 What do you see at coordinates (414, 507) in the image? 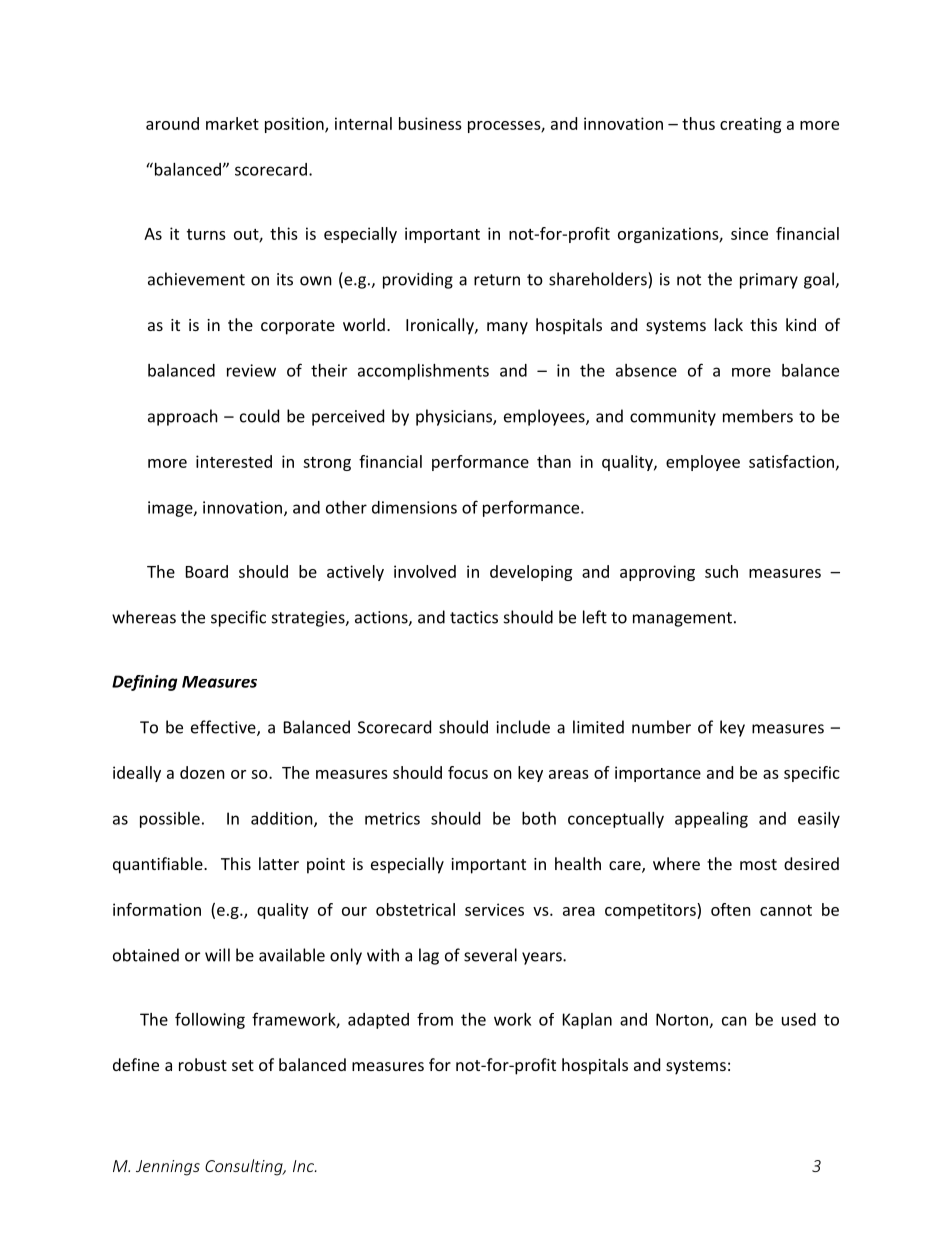
I see `dimensions` at bounding box center [414, 507].
